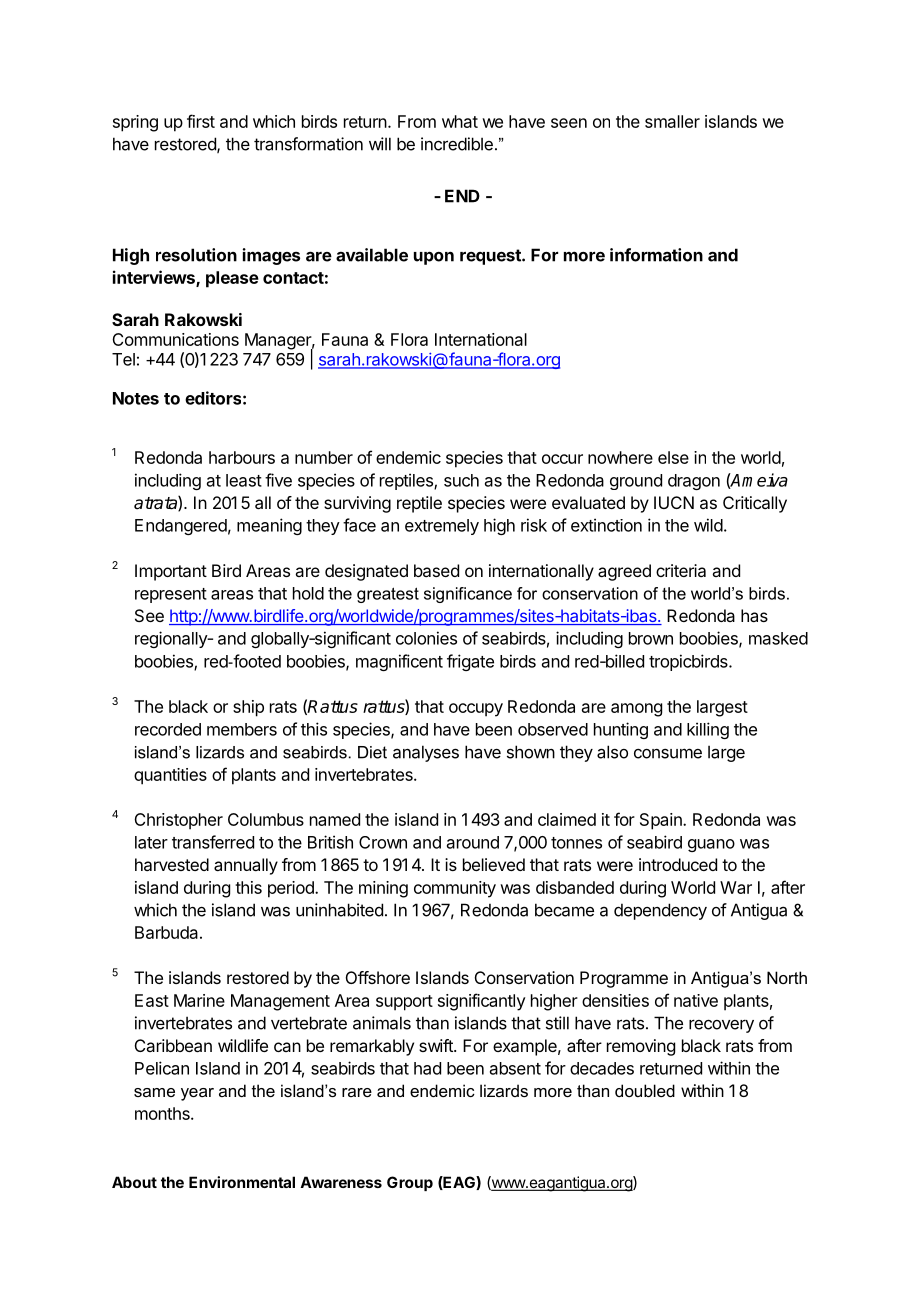 The image size is (924, 1308). Describe the element at coordinates (645, 1090) in the screenshot. I see `doubled` at that location.
